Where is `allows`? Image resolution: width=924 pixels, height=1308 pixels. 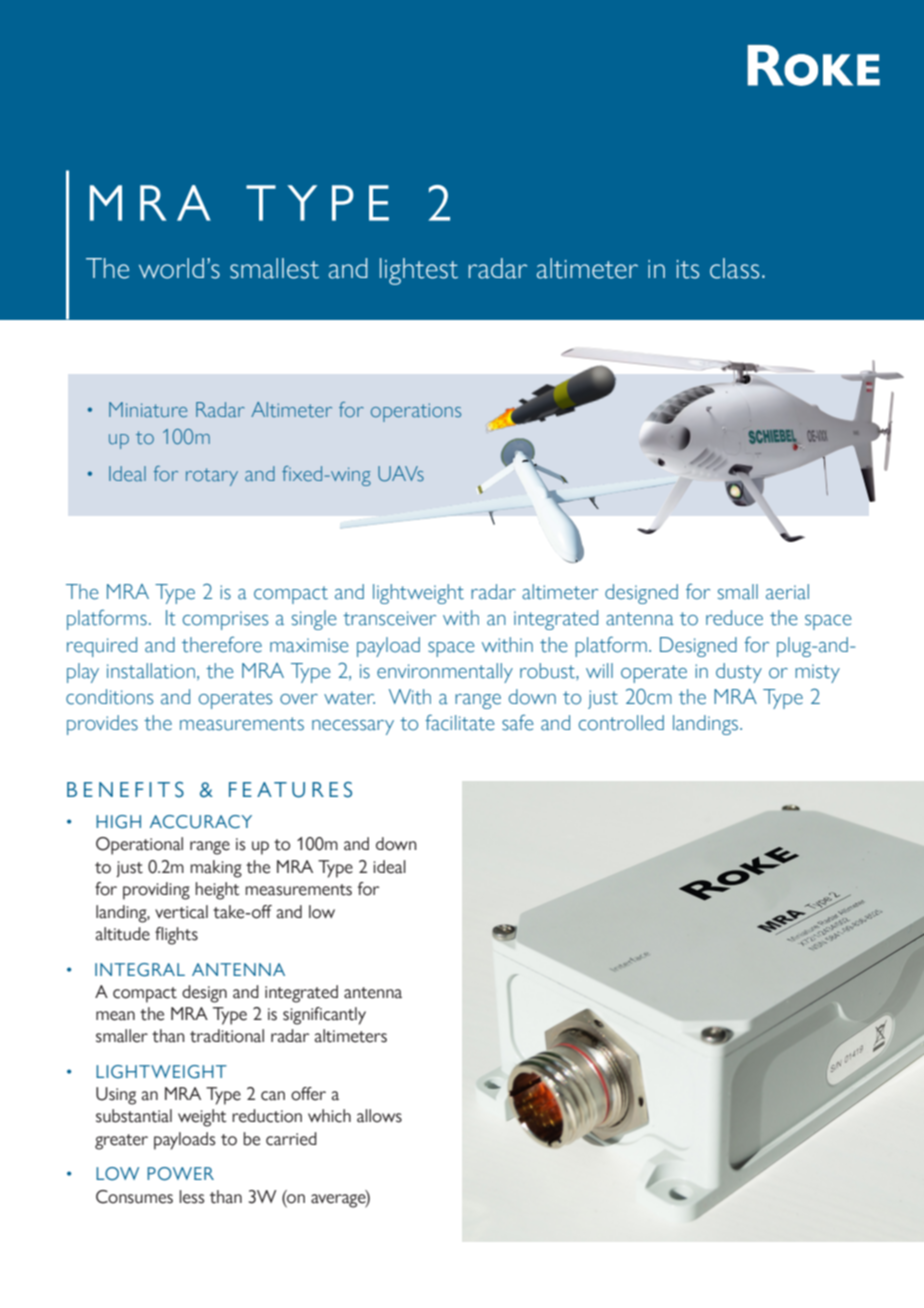
allows is located at coordinates (379, 1116).
